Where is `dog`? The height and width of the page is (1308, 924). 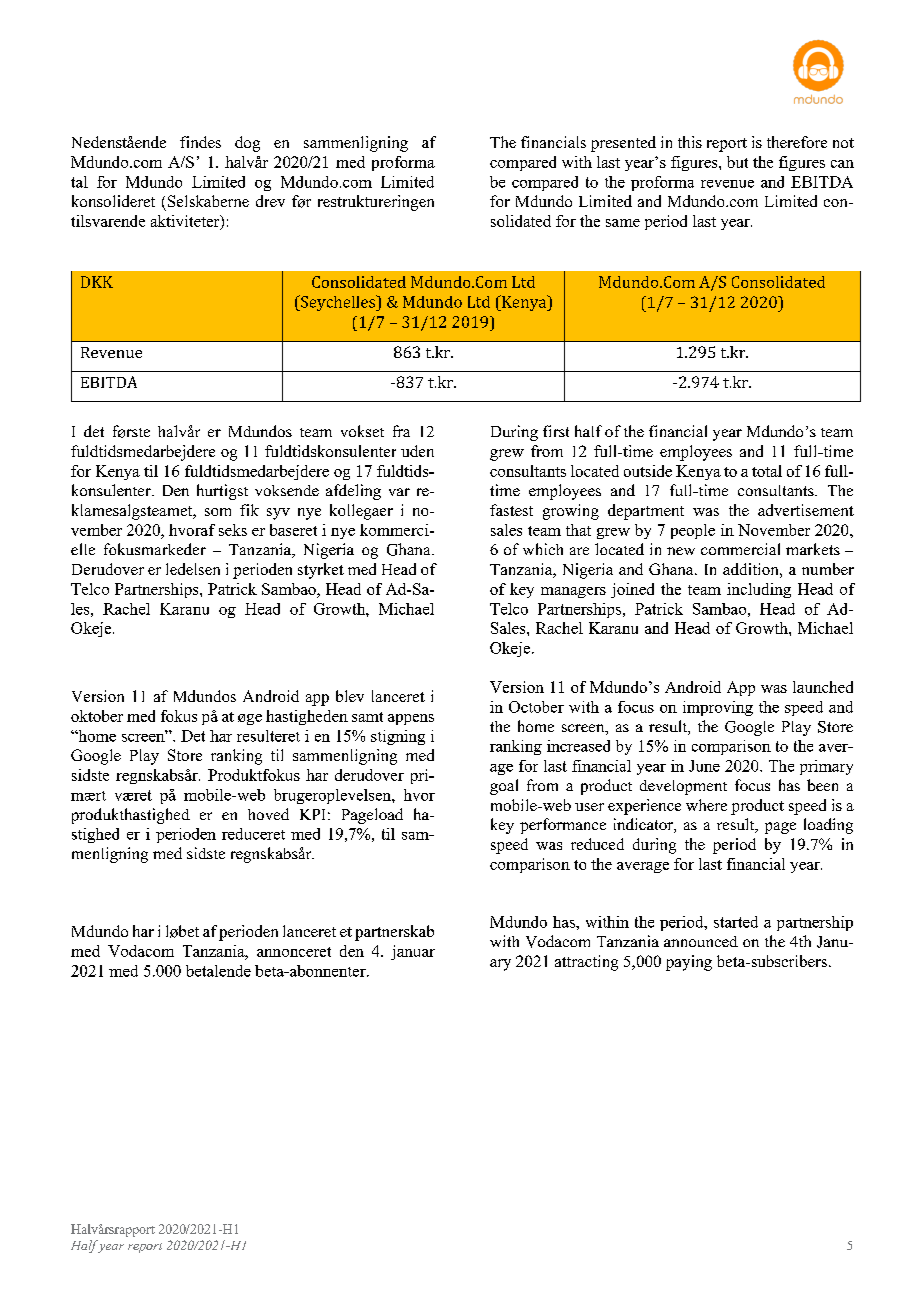 dog is located at coordinates (247, 144).
